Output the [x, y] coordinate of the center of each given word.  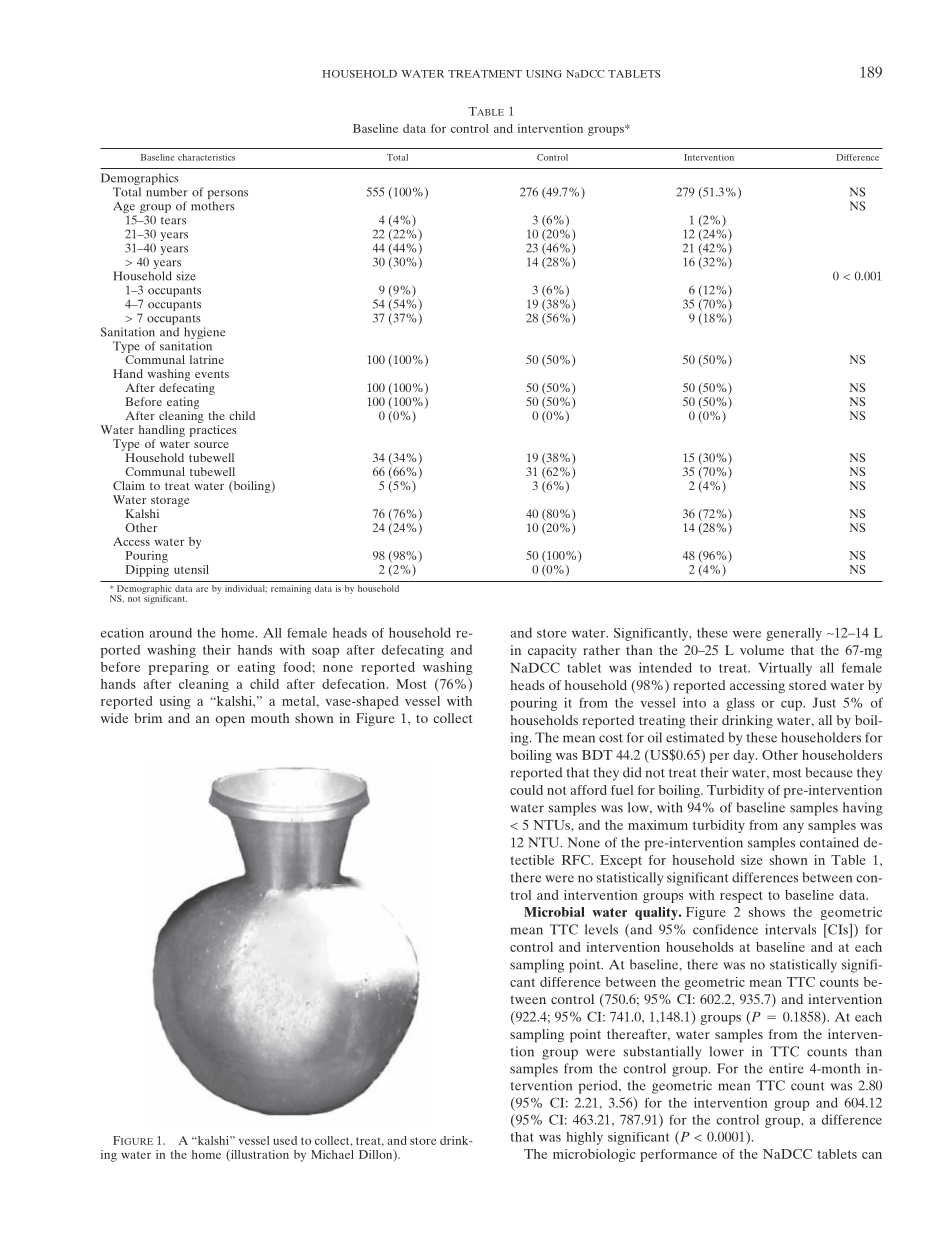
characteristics [206, 157]
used [285, 1140]
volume [762, 650]
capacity [552, 652]
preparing [179, 668]
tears [173, 221]
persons [228, 196]
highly [584, 1138]
